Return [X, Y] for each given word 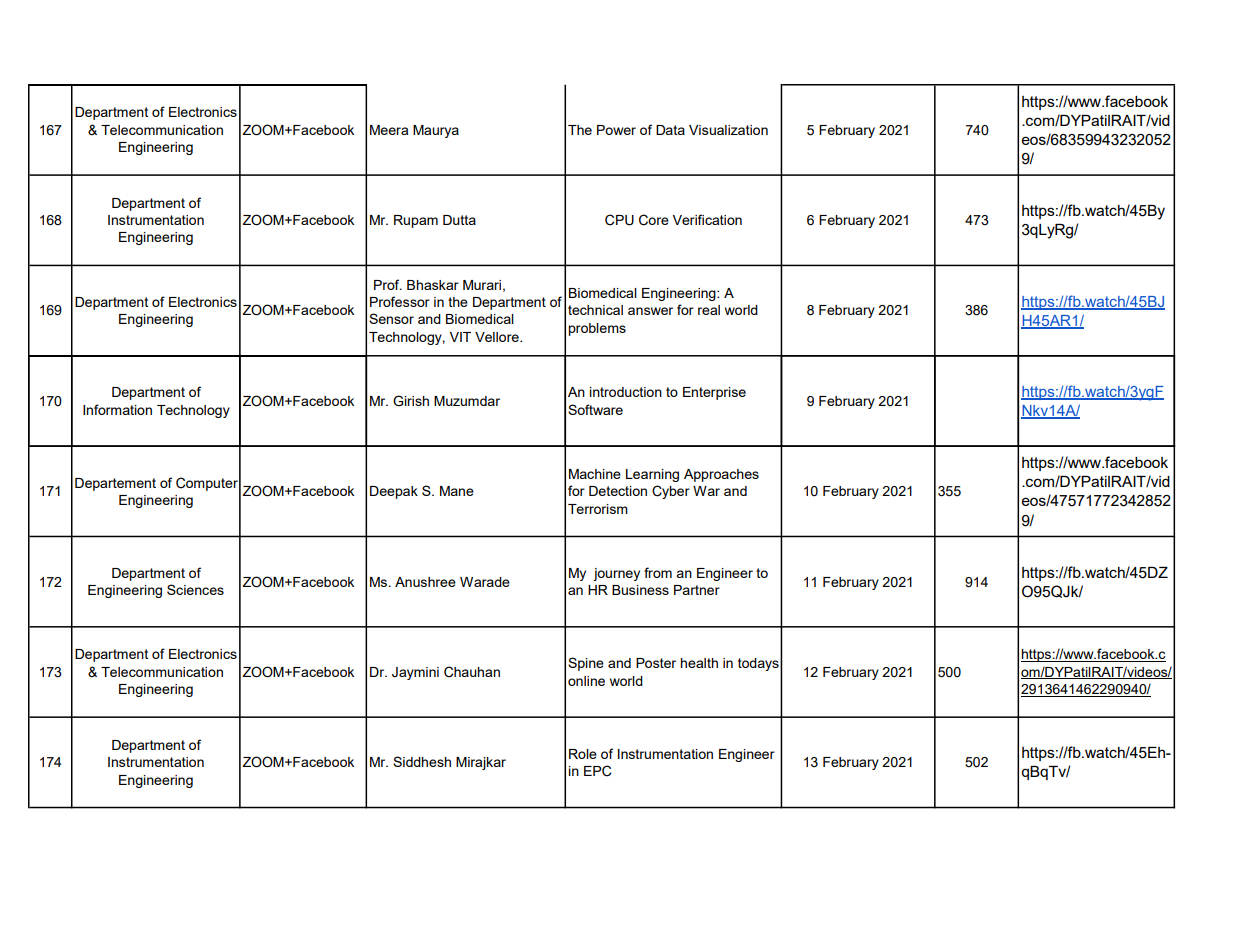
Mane [457, 491]
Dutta [459, 220]
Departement [115, 484]
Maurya [436, 131]
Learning [652, 475]
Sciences [195, 589]
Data [670, 130]
